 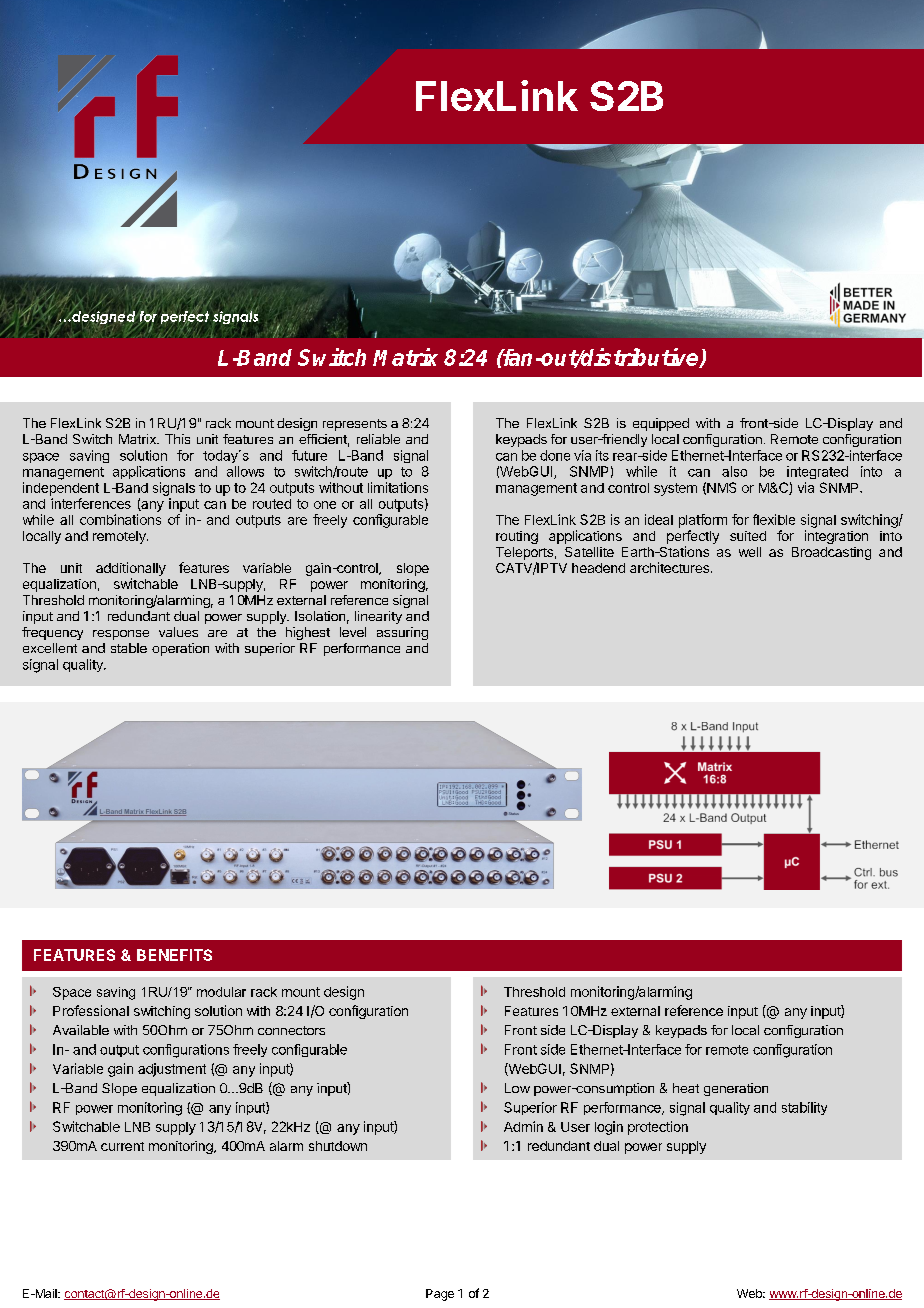 I want to click on heat, so click(x=686, y=1088).
